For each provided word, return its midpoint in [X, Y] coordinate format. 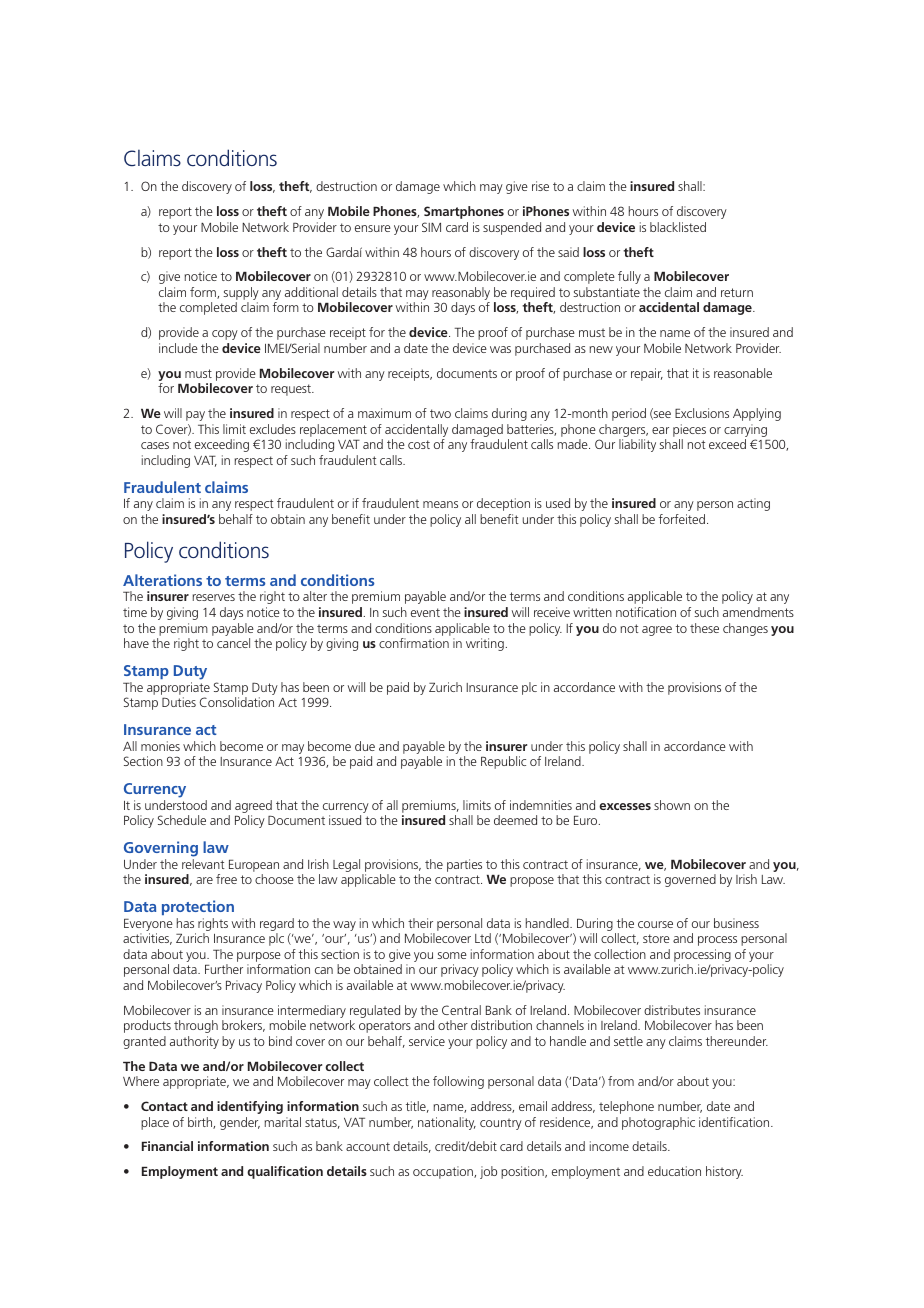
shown [672, 805]
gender [240, 1123]
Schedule [182, 820]
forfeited [682, 519]
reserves [214, 597]
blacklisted [678, 227]
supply [241, 295]
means [440, 504]
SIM [431, 227]
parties [464, 865]
